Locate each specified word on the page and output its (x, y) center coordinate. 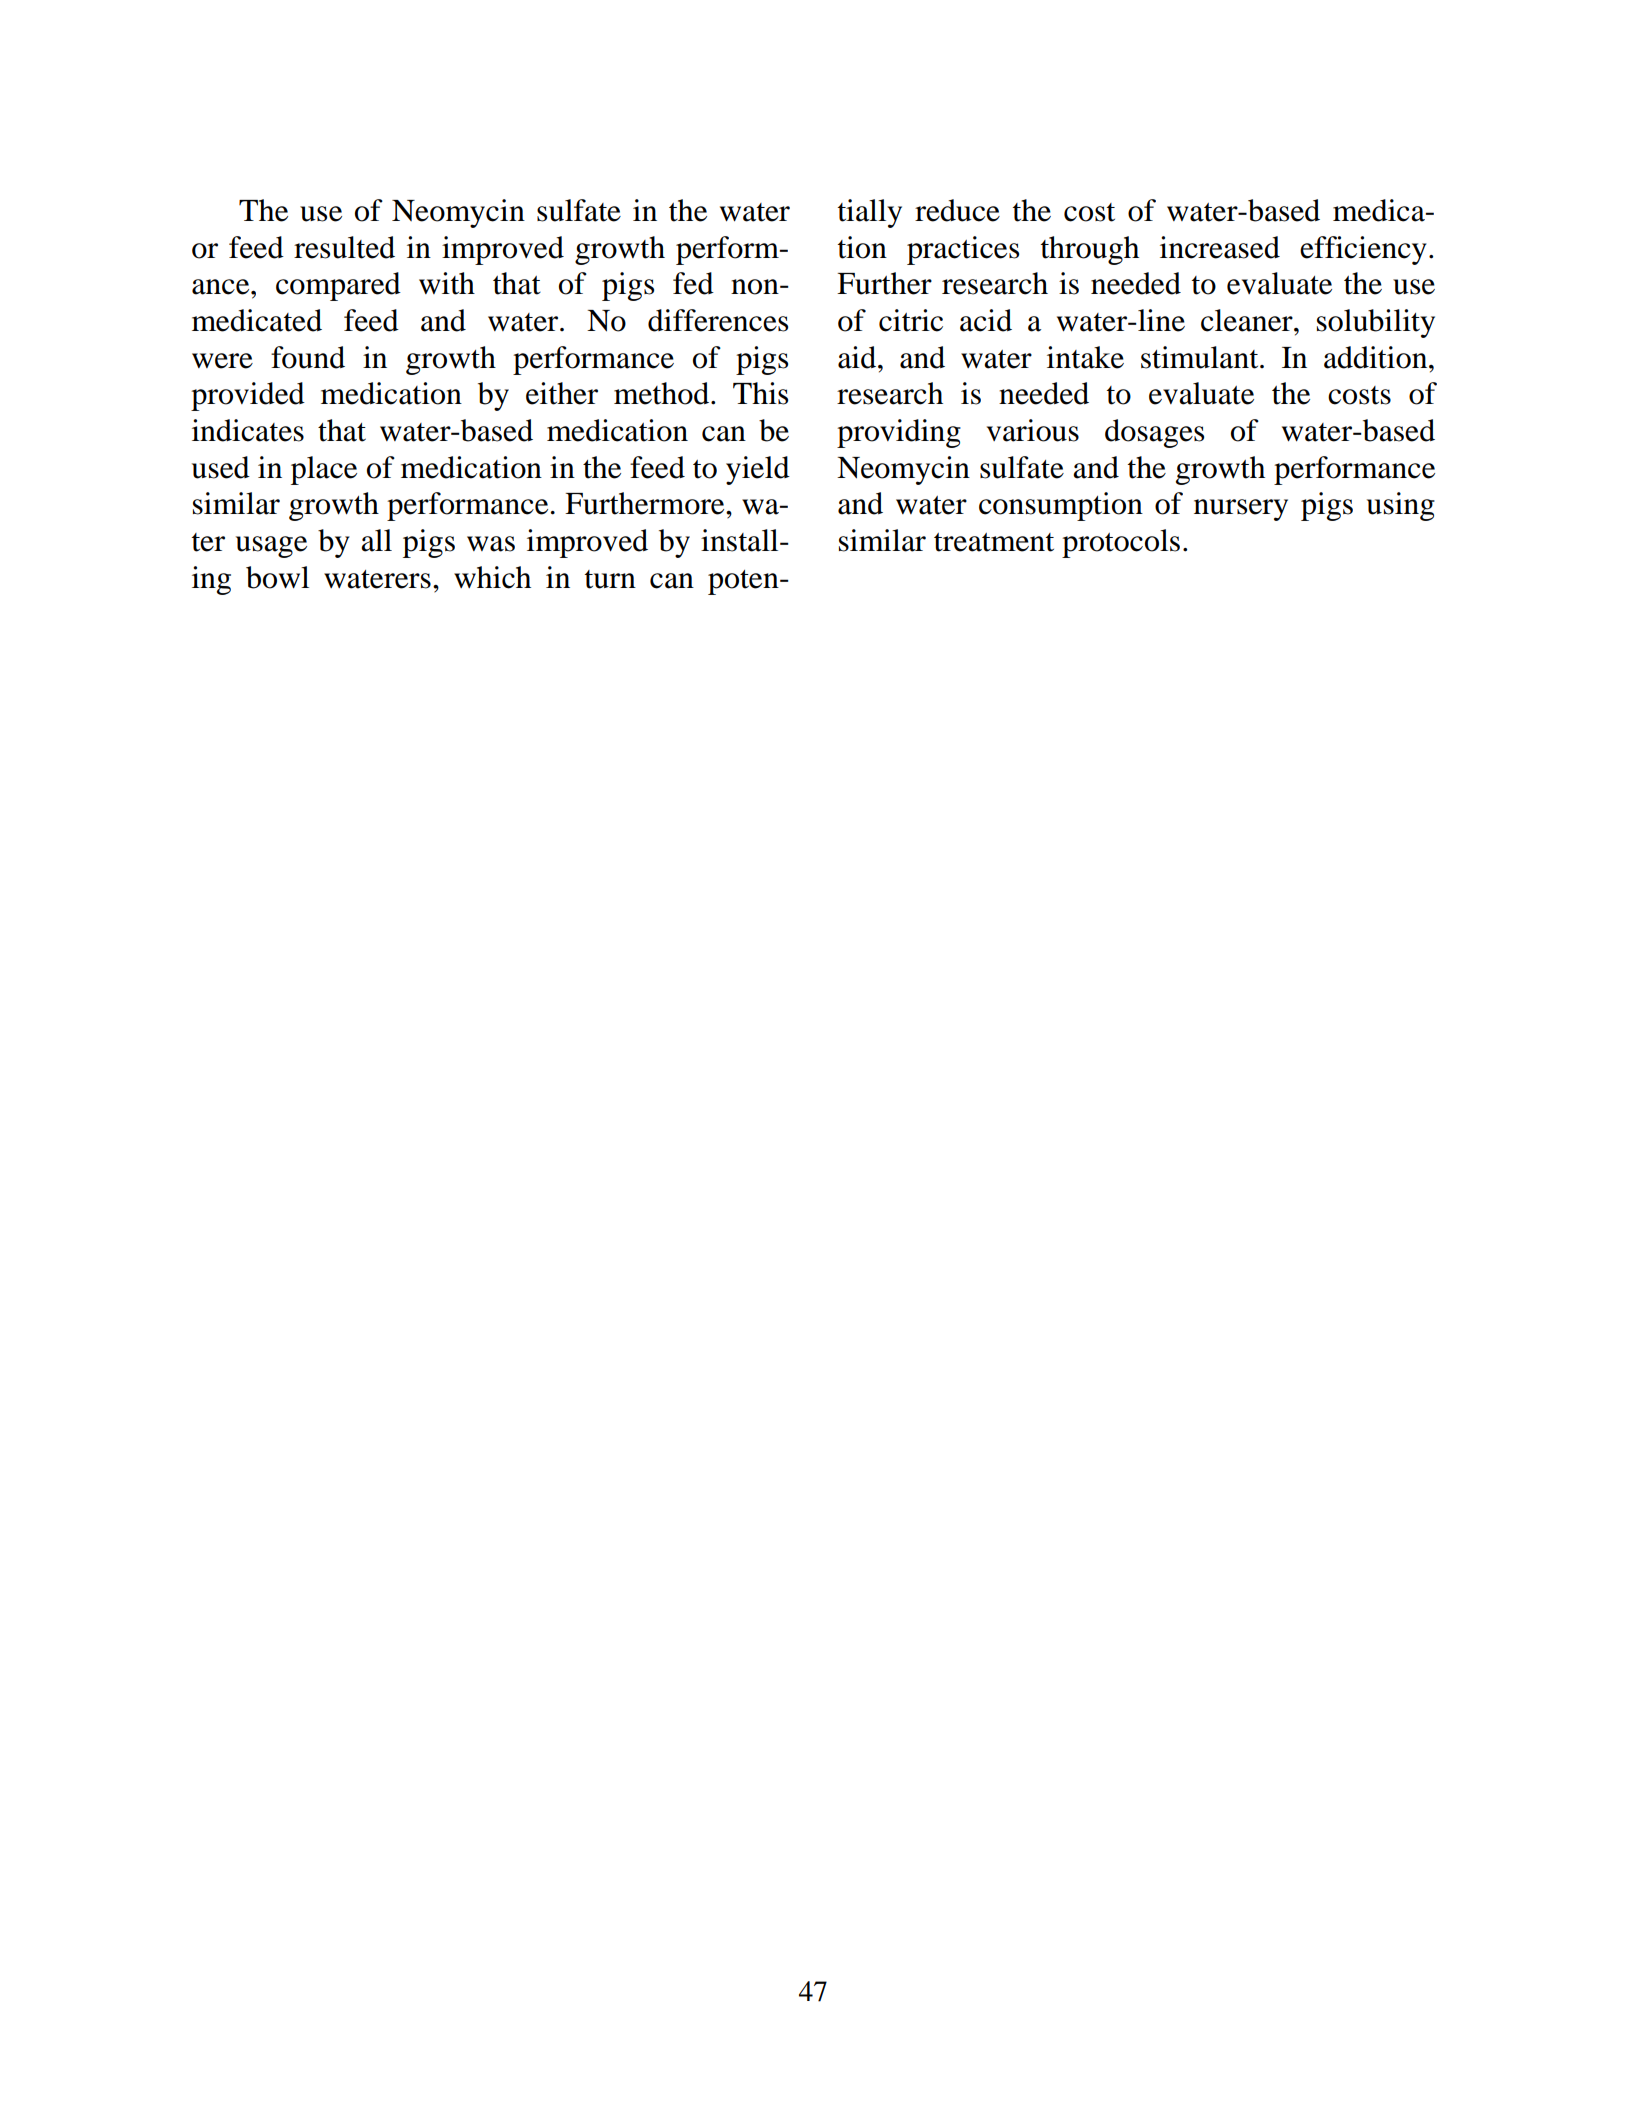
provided (248, 396)
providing (899, 433)
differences (718, 320)
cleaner (1248, 320)
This (760, 393)
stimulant (1201, 357)
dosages (1154, 433)
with (447, 283)
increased (1220, 247)
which (492, 577)
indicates (248, 430)
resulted (344, 247)
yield (758, 470)
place (324, 470)
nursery (1241, 510)
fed (693, 283)
